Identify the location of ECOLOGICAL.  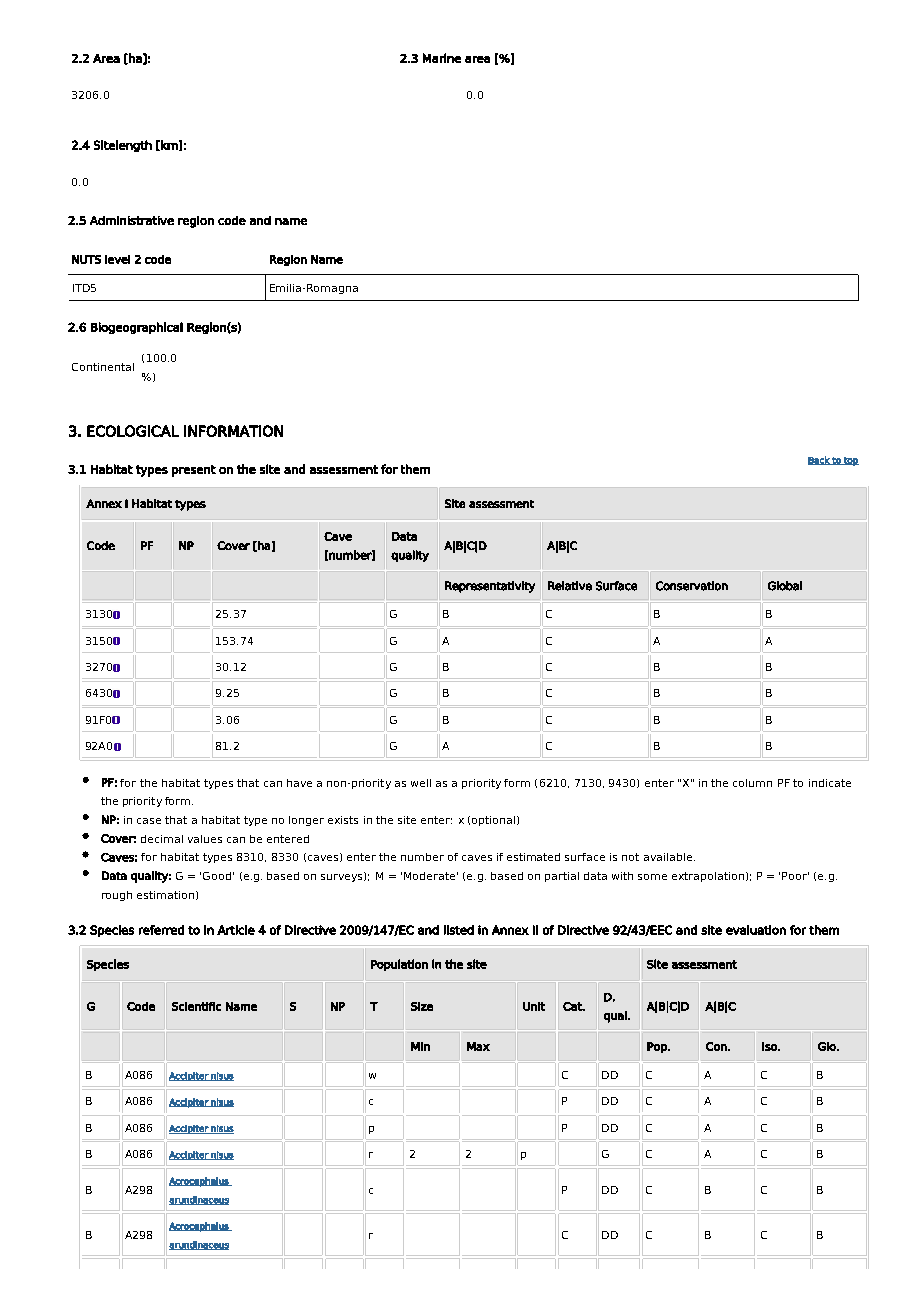
(133, 431).
